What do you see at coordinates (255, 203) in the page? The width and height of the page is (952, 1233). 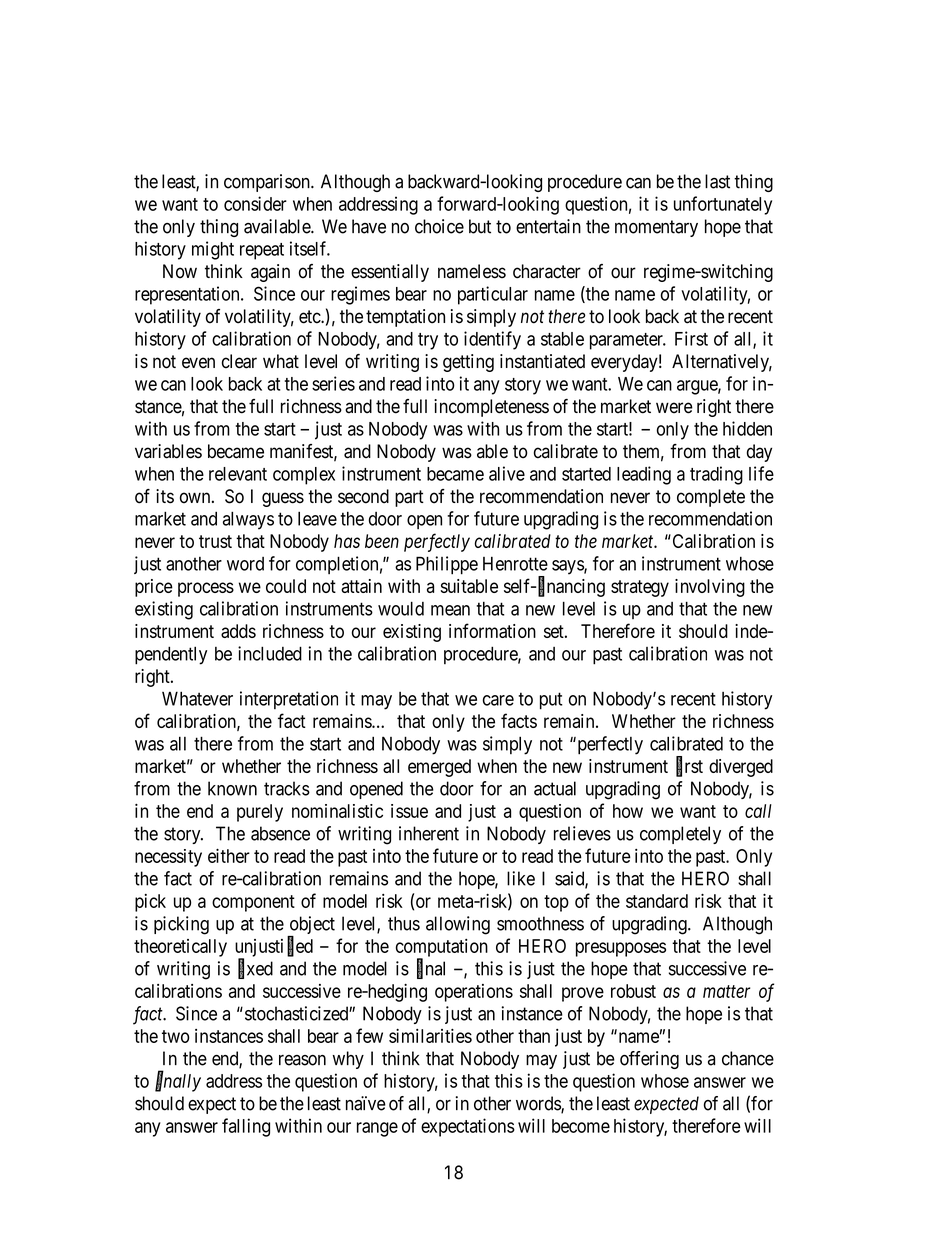 I see `consider` at bounding box center [255, 203].
